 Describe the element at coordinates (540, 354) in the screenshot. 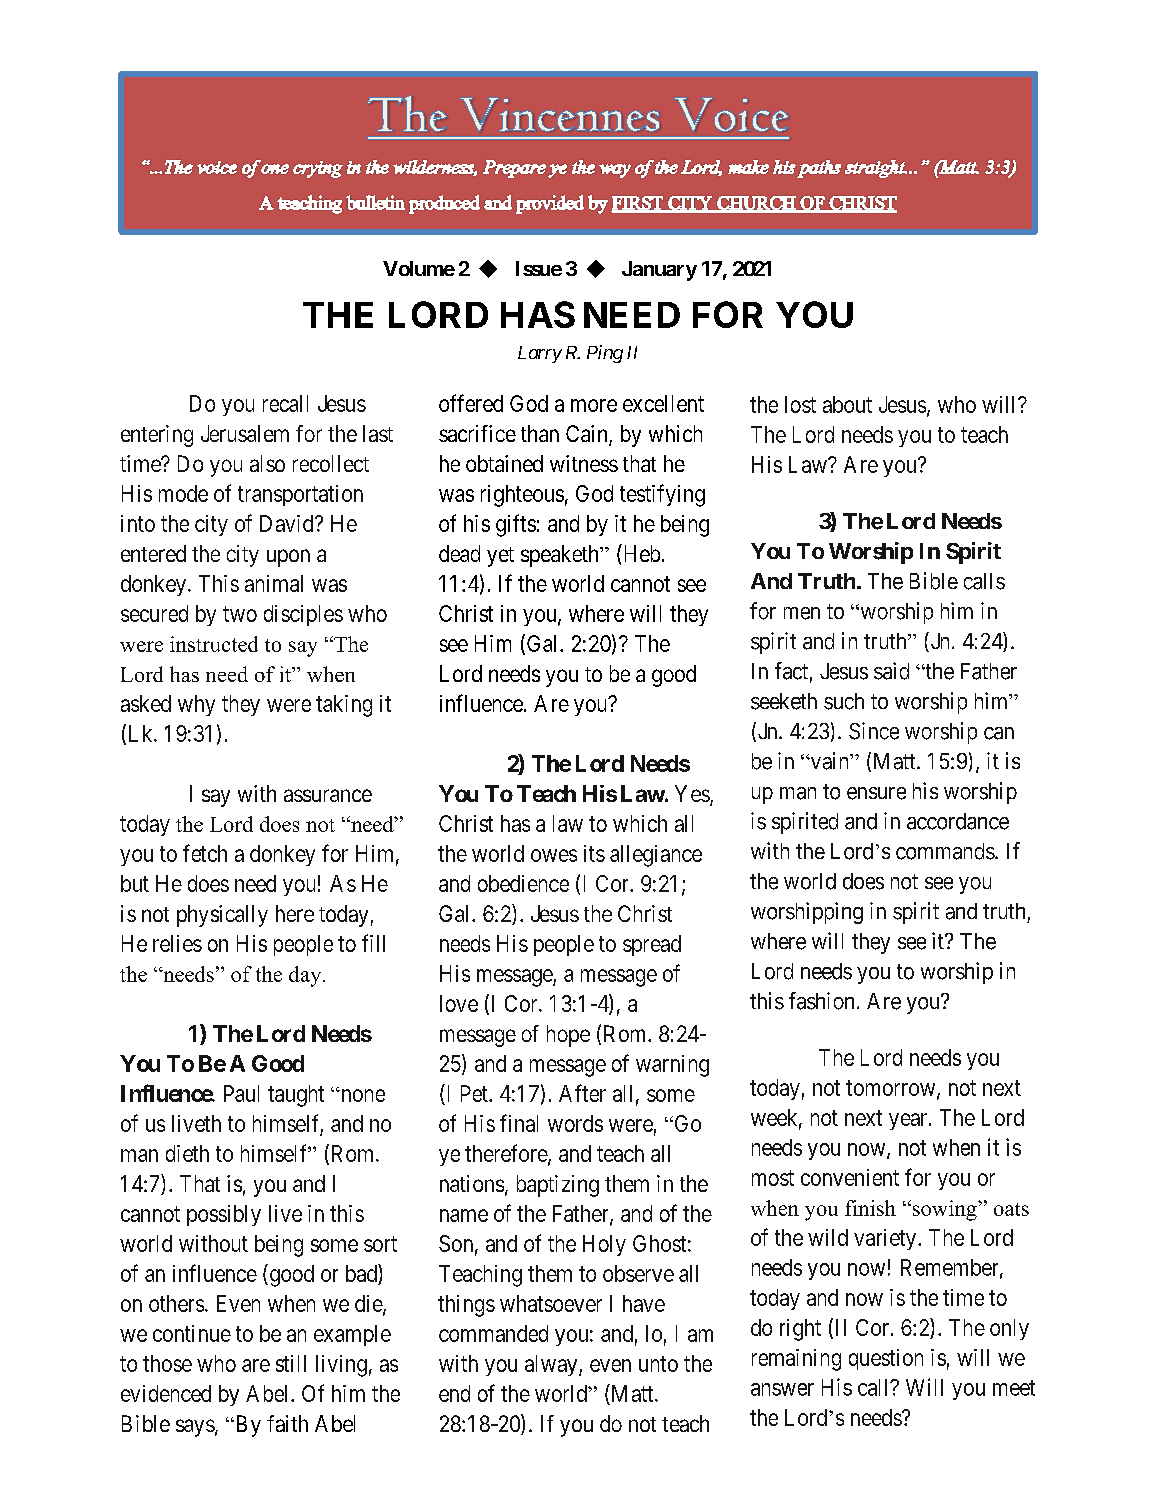

I see `Larry` at that location.
